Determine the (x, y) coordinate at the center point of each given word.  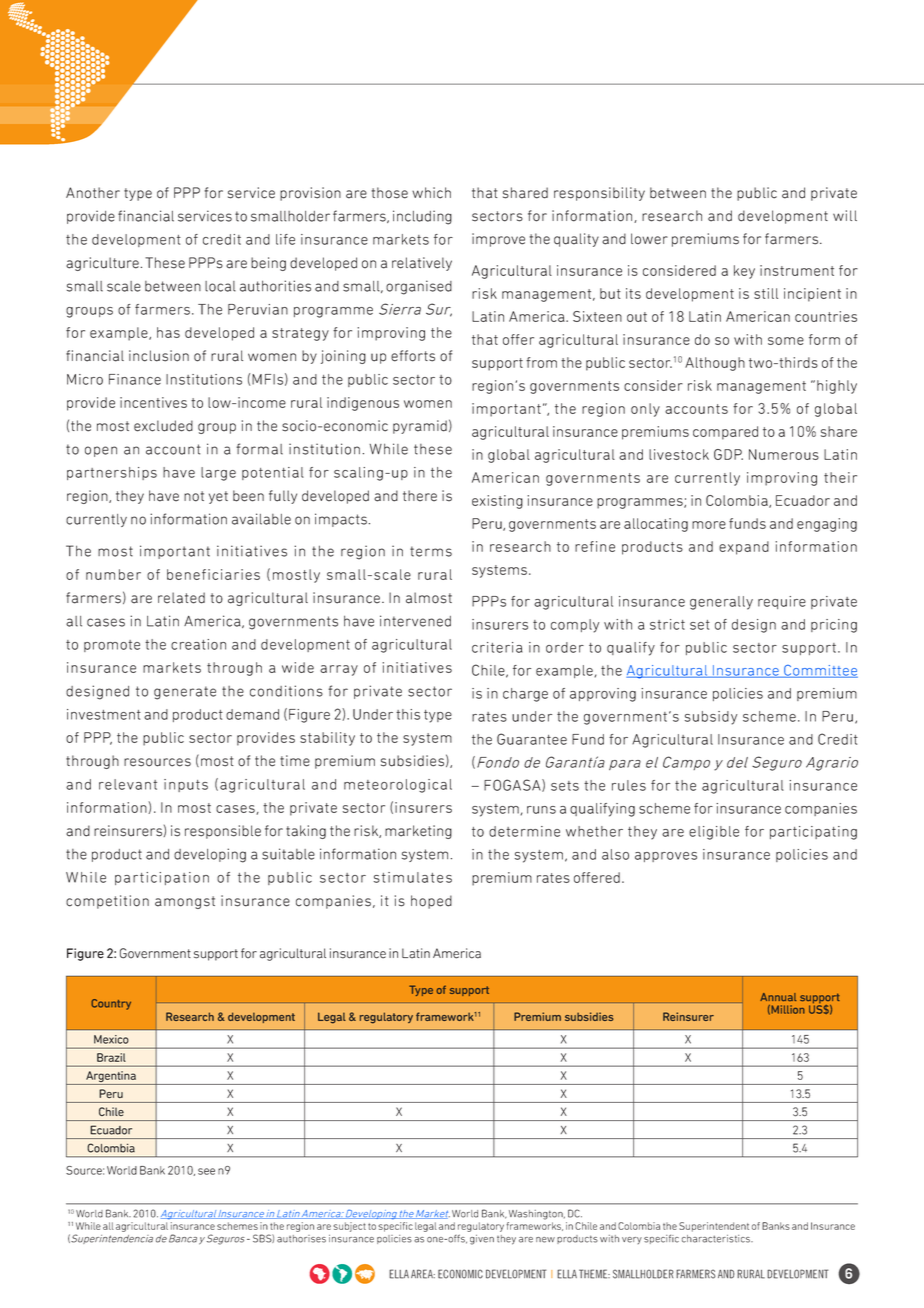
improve (498, 240)
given (482, 1240)
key (744, 272)
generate (185, 693)
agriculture (102, 264)
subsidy (711, 718)
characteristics (717, 1239)
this (408, 714)
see (206, 1171)
